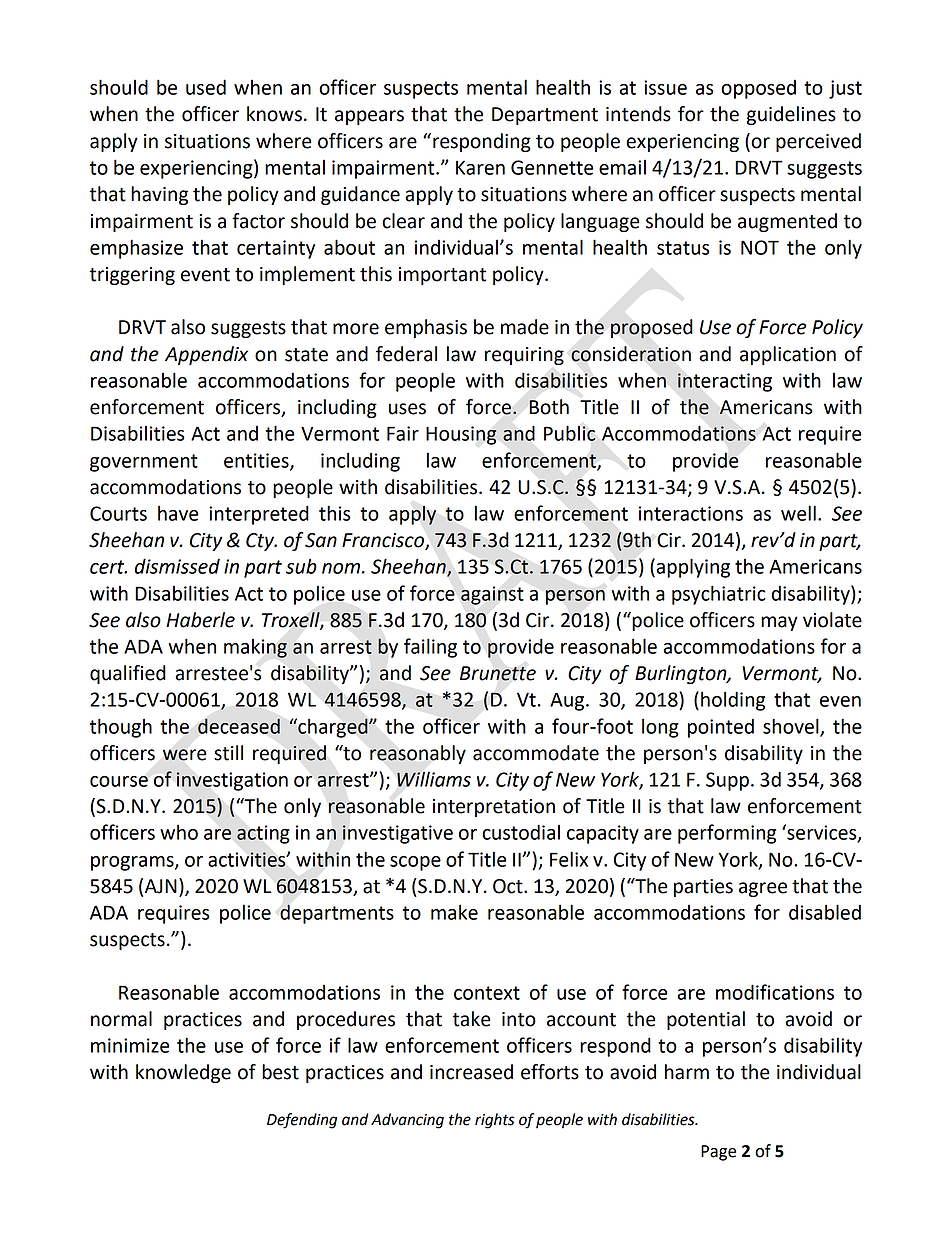 This screenshot has width=952, height=1233. I want to click on Karen, so click(480, 168).
